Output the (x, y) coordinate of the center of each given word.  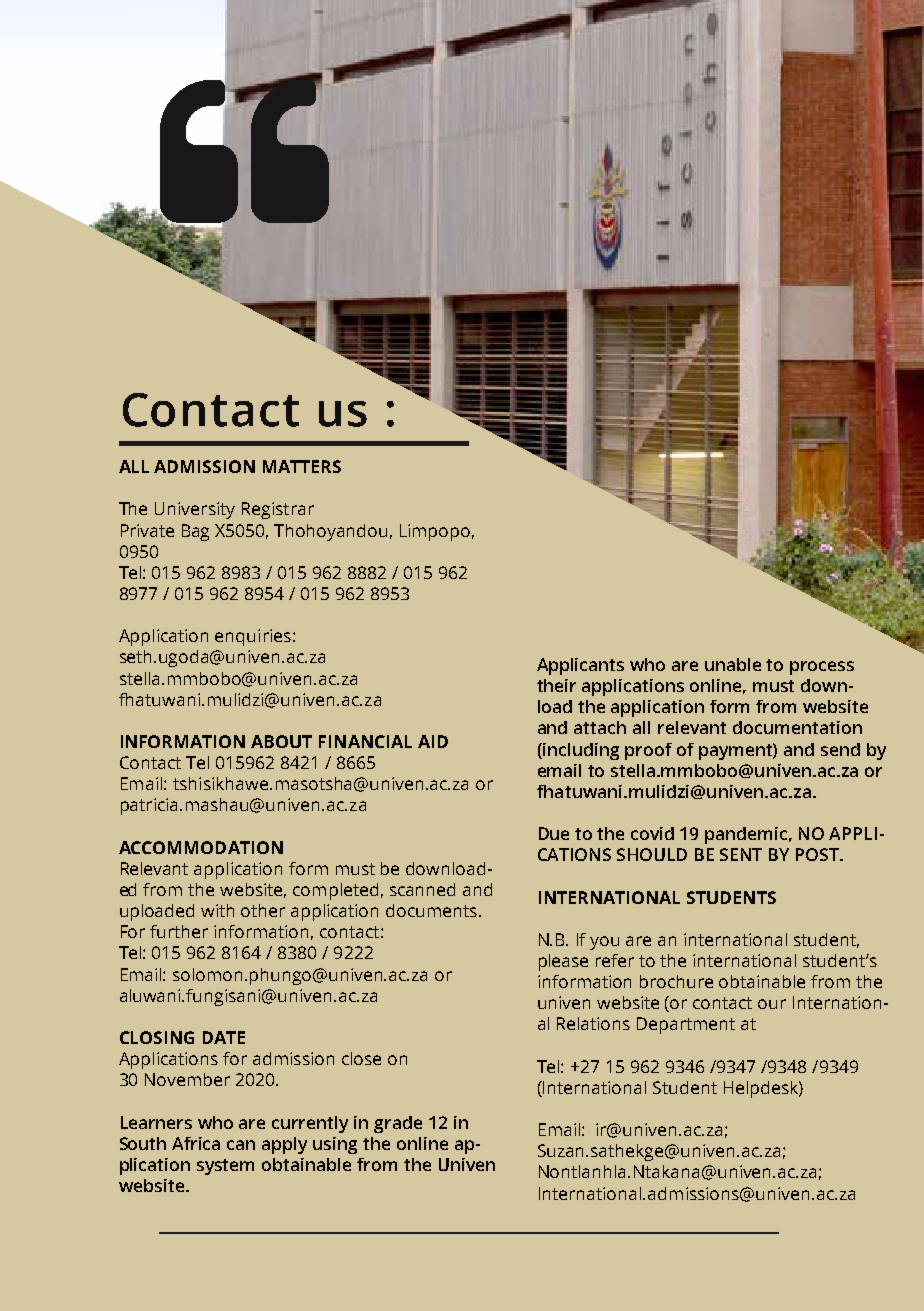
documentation (797, 727)
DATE (224, 1037)
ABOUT (281, 741)
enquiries (254, 637)
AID (433, 741)
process (822, 668)
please (563, 962)
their (556, 685)
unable (733, 664)
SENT (741, 854)
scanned (422, 889)
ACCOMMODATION (201, 847)
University (195, 510)
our (772, 1004)
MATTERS (302, 466)
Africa (196, 1143)
